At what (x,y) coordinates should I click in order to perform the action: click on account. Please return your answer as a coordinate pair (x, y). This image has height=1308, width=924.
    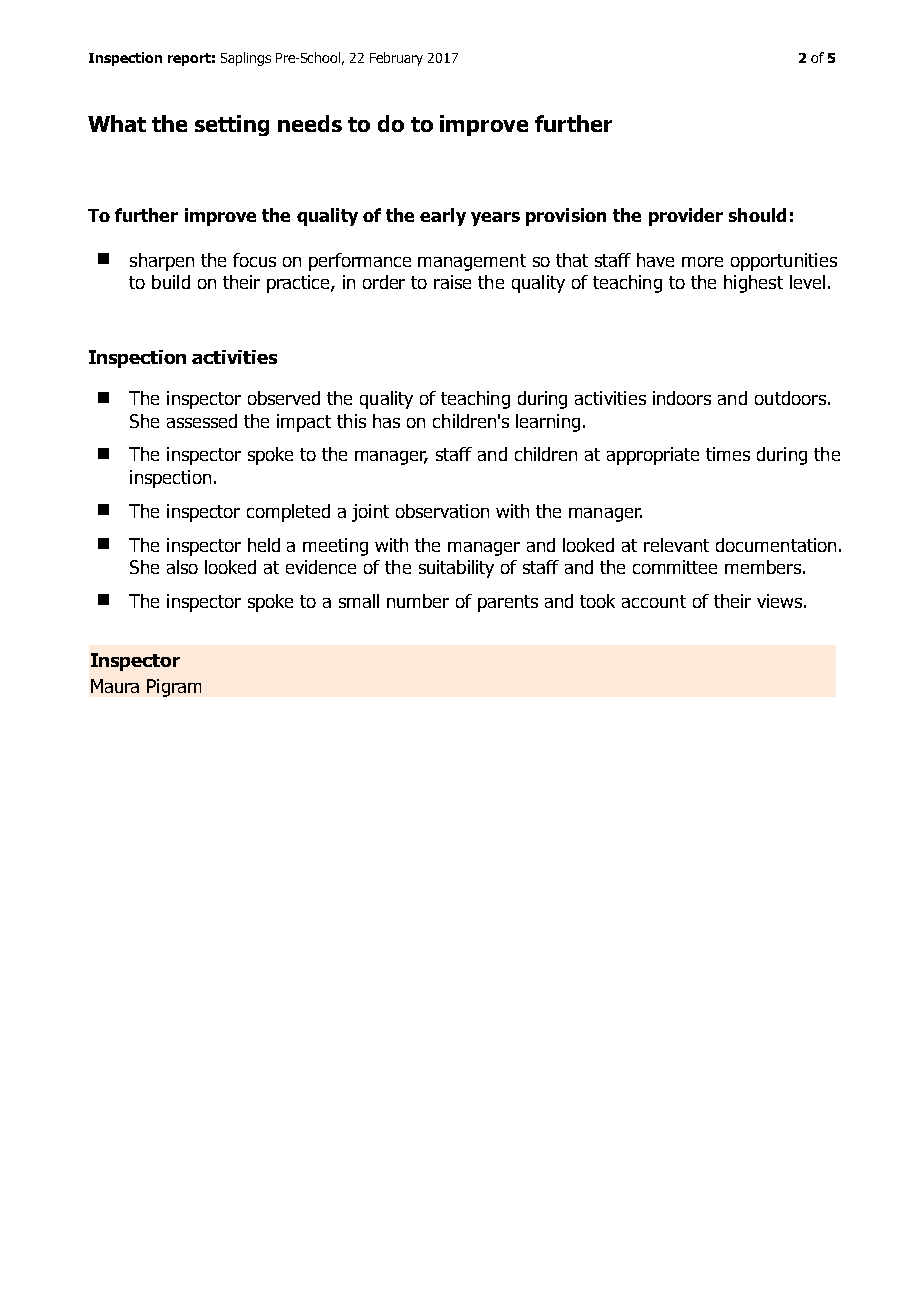
    Looking at the image, I should click on (654, 601).
